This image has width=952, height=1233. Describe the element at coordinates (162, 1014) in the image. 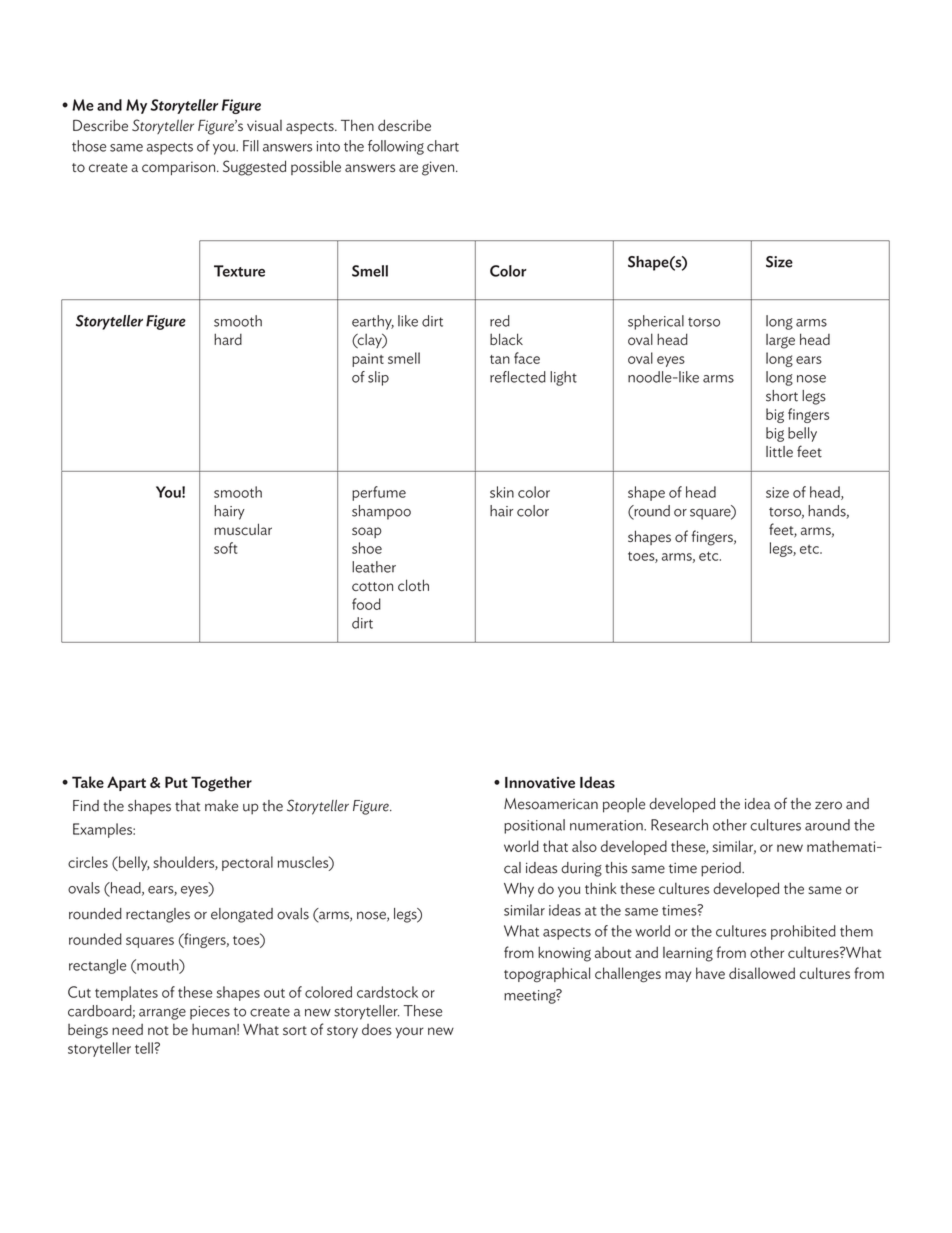

I see `arrange` at that location.
